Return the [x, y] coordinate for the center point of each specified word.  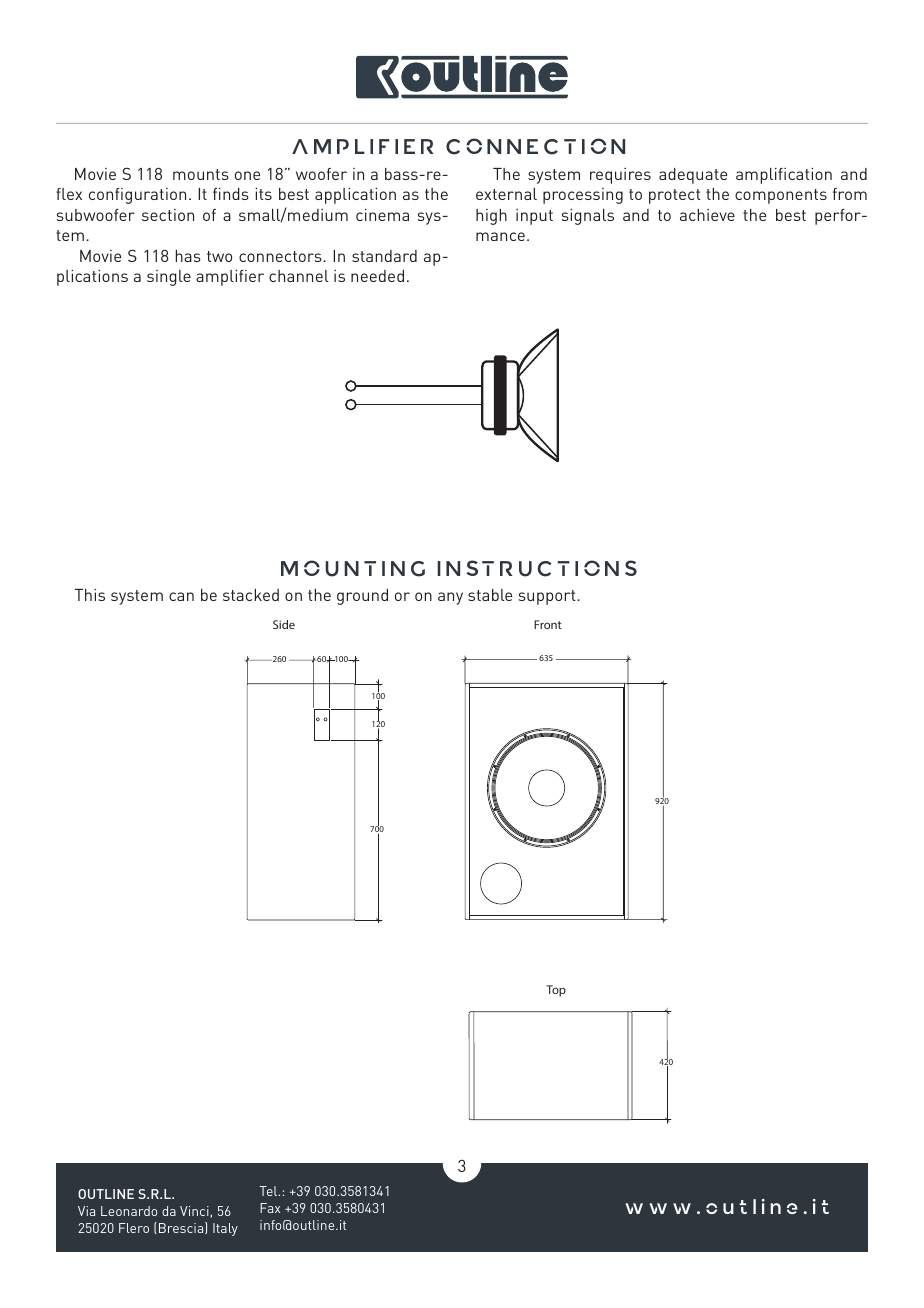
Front [548, 624]
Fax [270, 1208]
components [781, 196]
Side [284, 624]
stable [490, 595]
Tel [269, 1191]
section [168, 215]
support [548, 597]
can [181, 596]
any [450, 598]
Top [556, 991]
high [491, 217]
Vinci [195, 1211]
